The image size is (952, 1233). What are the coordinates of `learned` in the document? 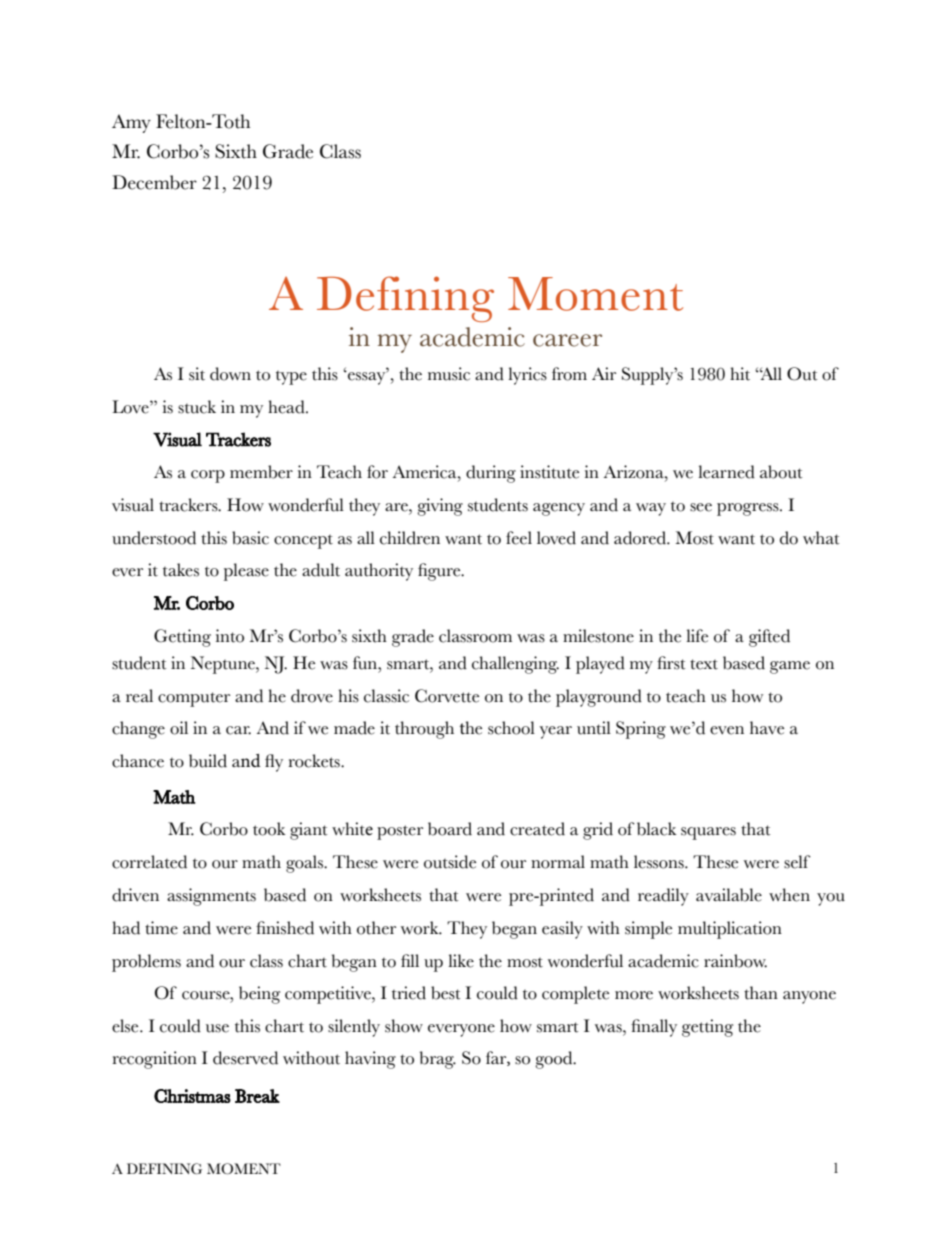 It's located at (726, 472).
